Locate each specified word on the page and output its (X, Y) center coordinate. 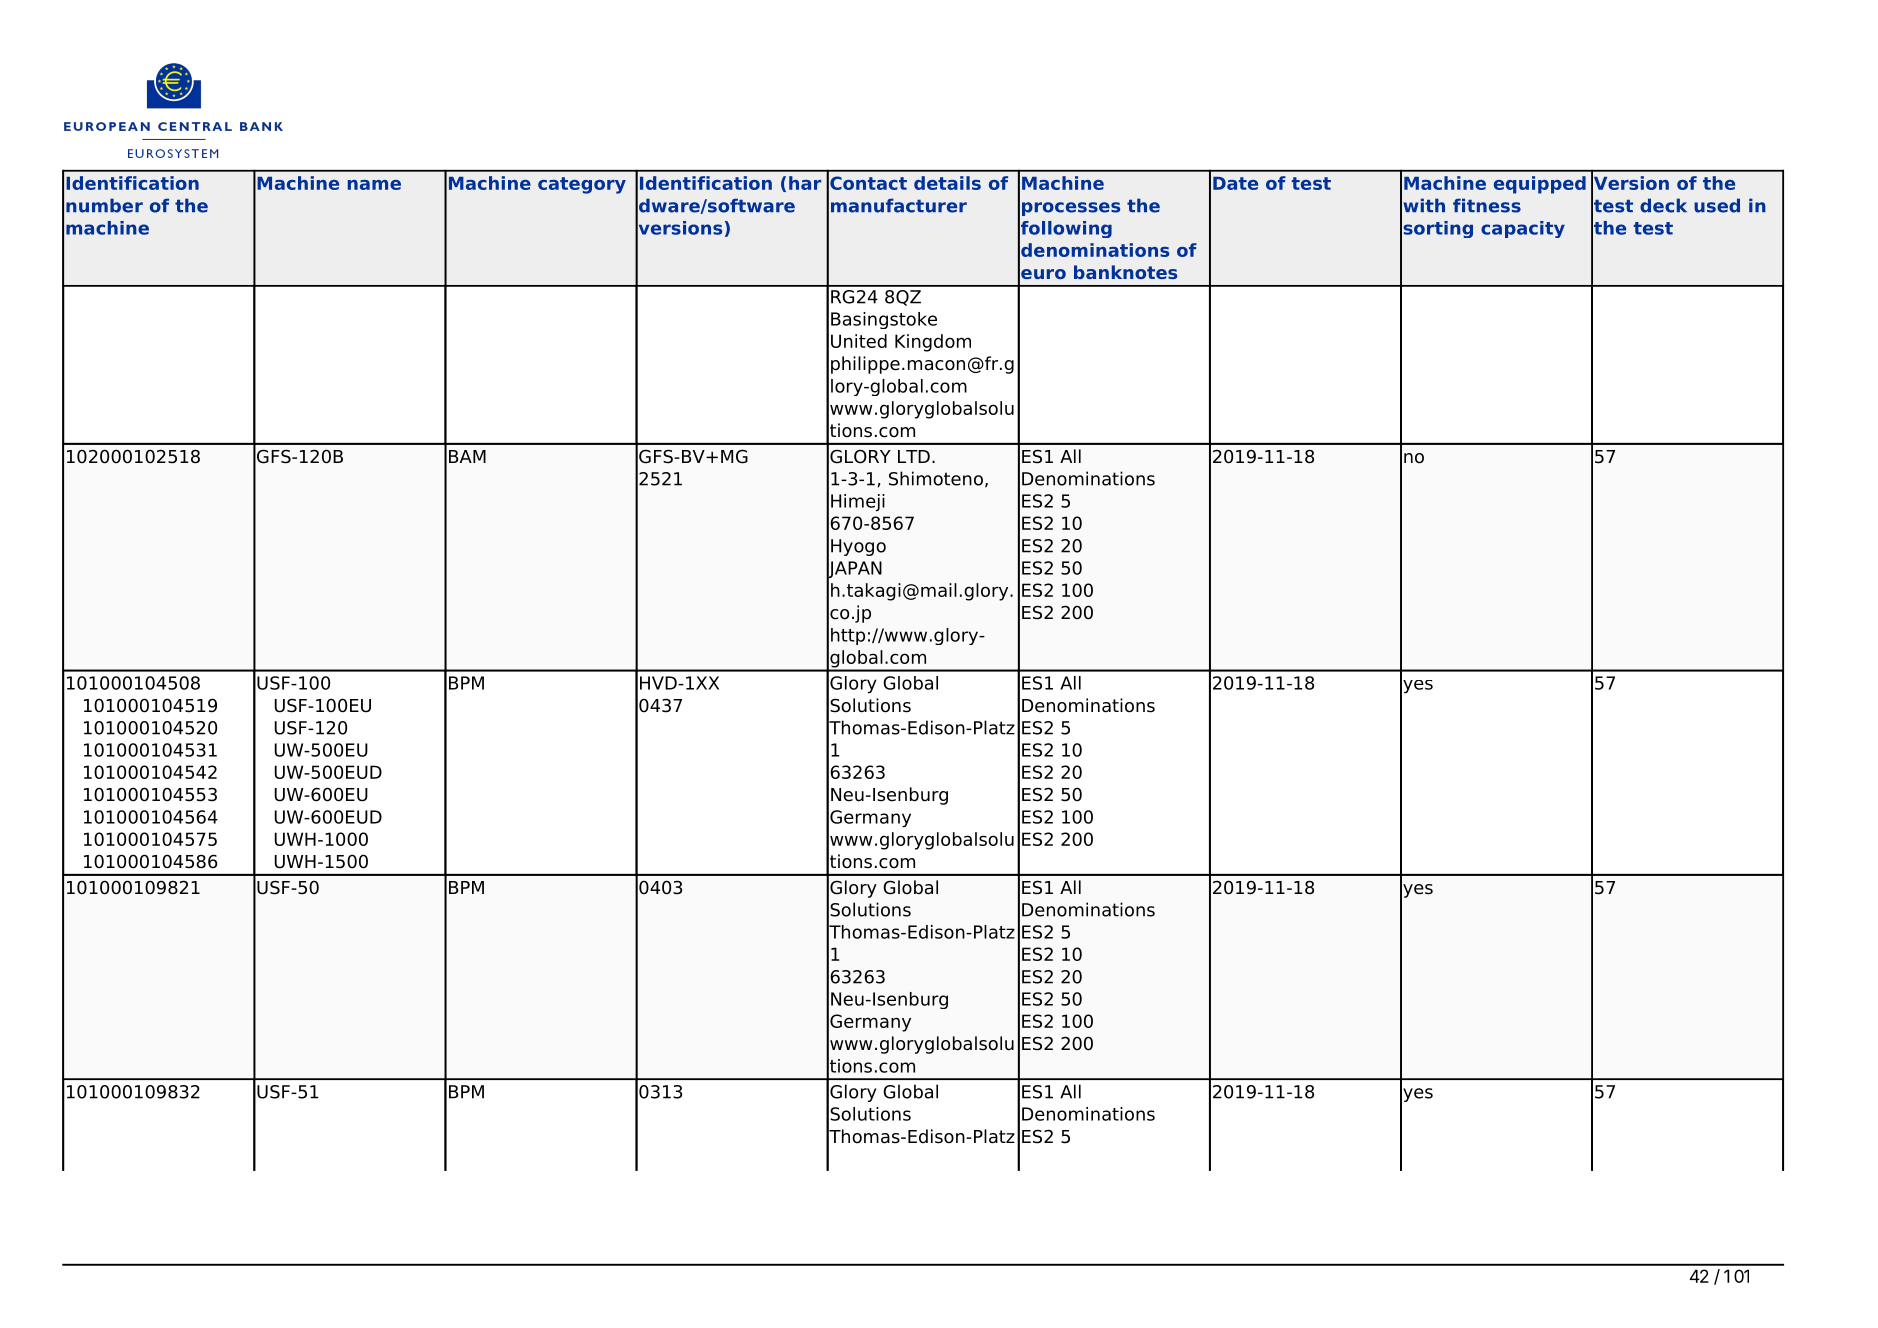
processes (1071, 209)
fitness (1487, 205)
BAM (467, 456)
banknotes (1125, 272)
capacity (1523, 229)
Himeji (858, 503)
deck (1663, 205)
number (104, 205)
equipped (1540, 185)
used (1717, 205)
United (859, 341)
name (374, 185)
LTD (914, 456)
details (947, 183)
